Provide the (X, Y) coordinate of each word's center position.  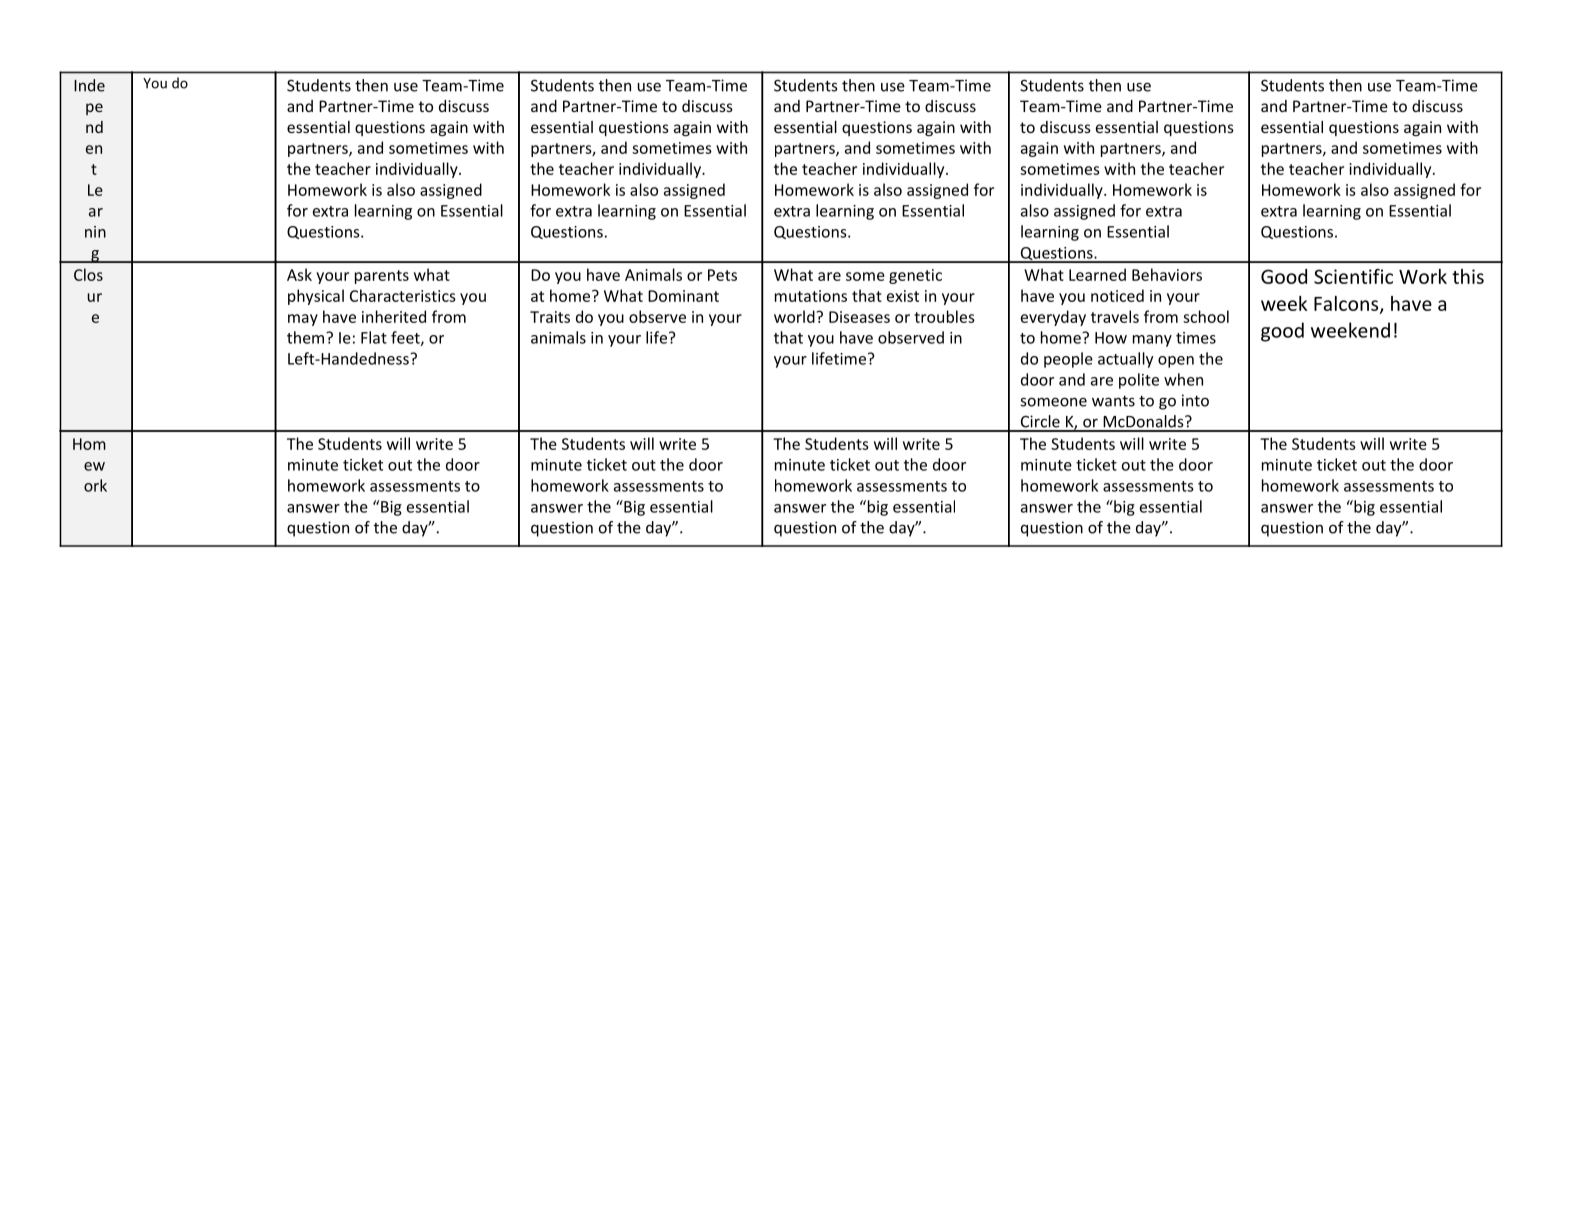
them (307, 337)
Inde (89, 85)
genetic (915, 276)
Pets (722, 275)
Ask (299, 274)
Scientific (1353, 276)
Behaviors (1167, 274)
